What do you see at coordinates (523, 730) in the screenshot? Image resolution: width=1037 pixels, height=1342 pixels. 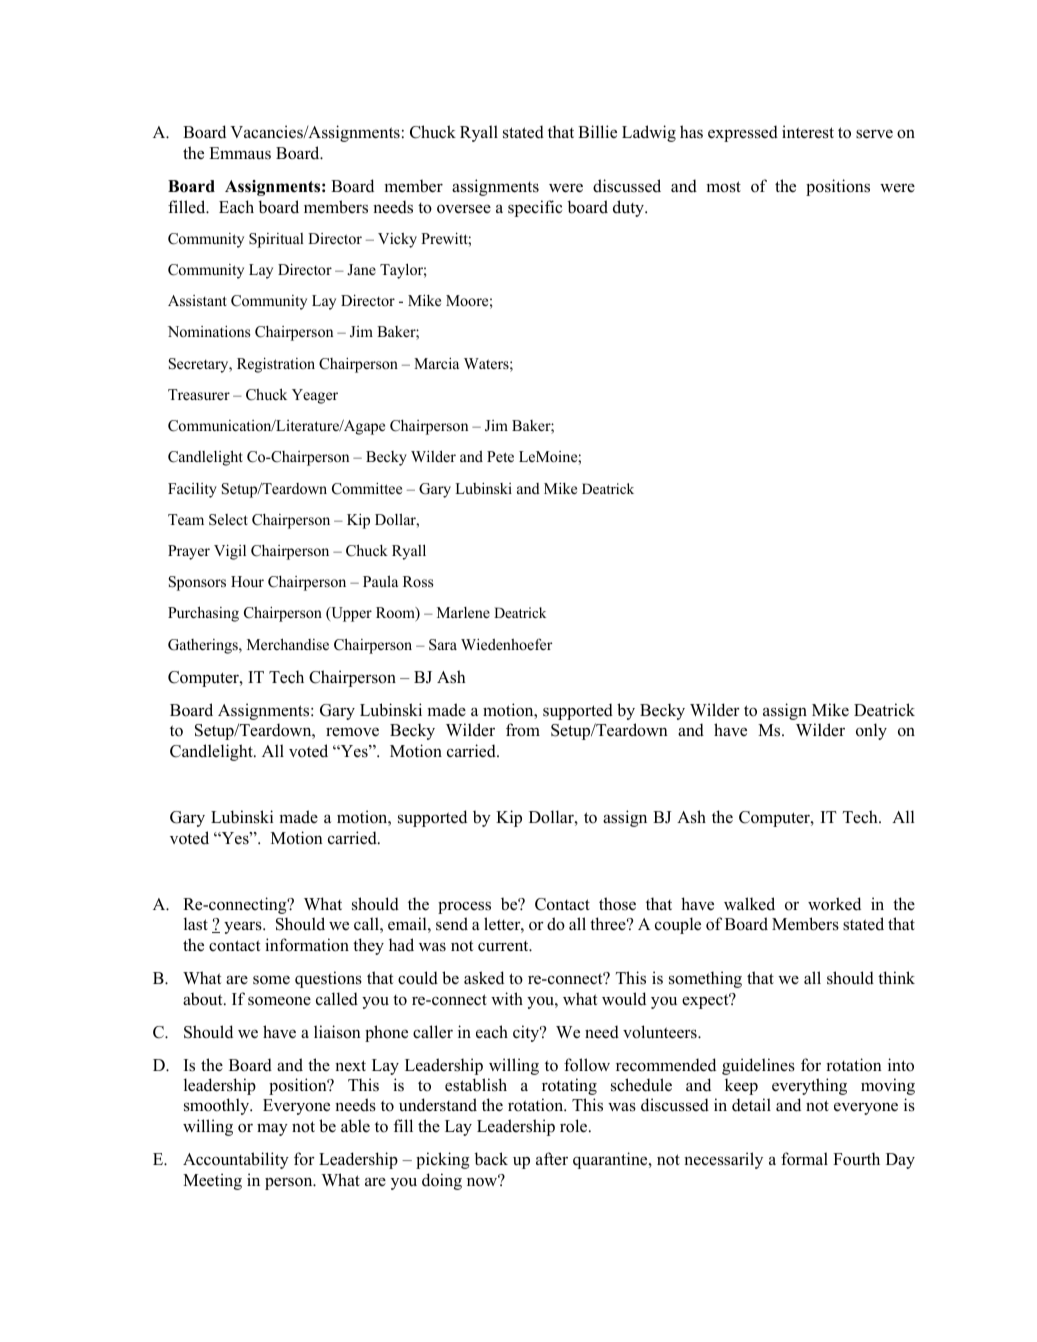 I see `from` at bounding box center [523, 730].
